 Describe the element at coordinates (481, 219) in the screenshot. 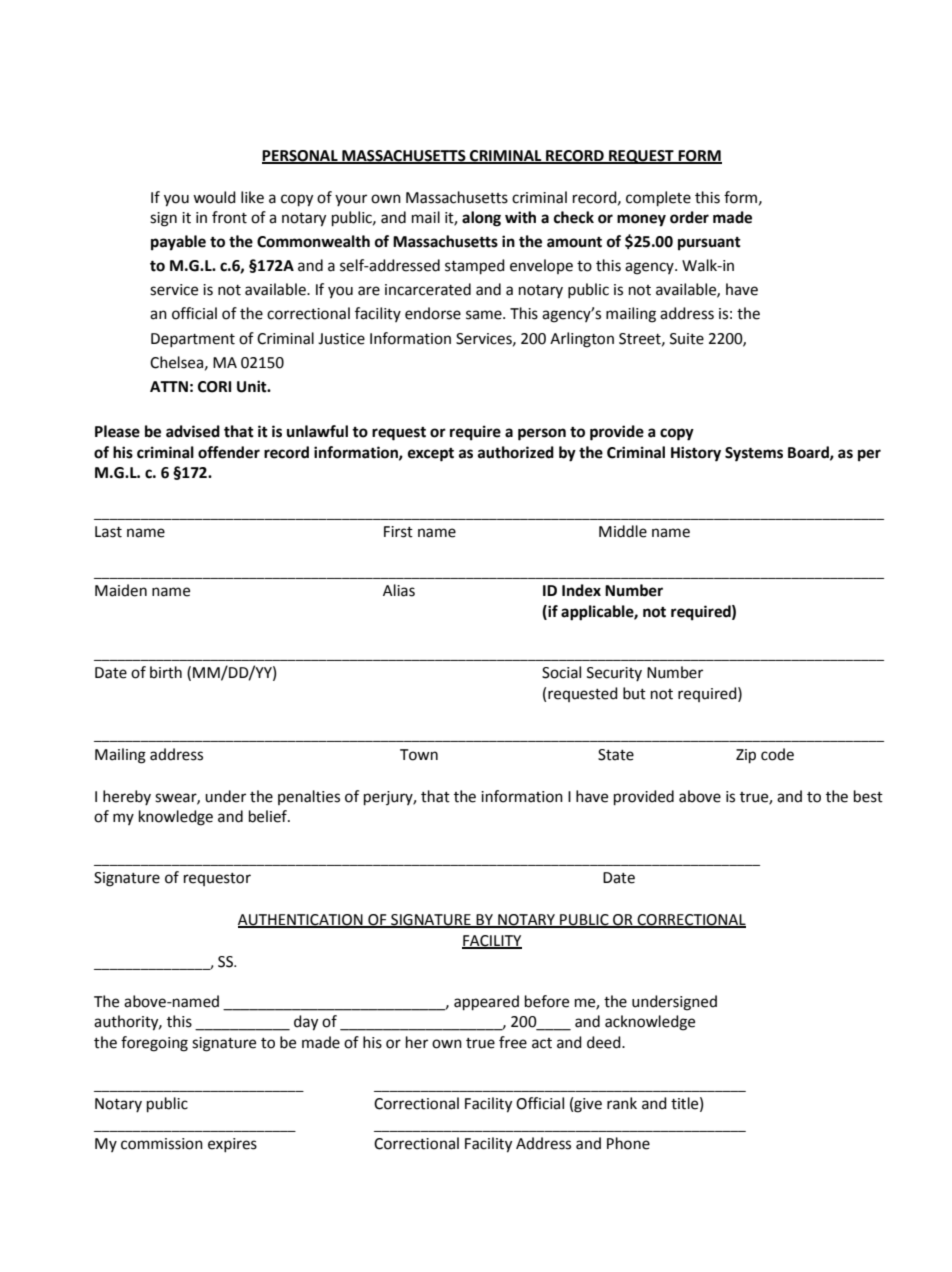

I see `along` at that location.
